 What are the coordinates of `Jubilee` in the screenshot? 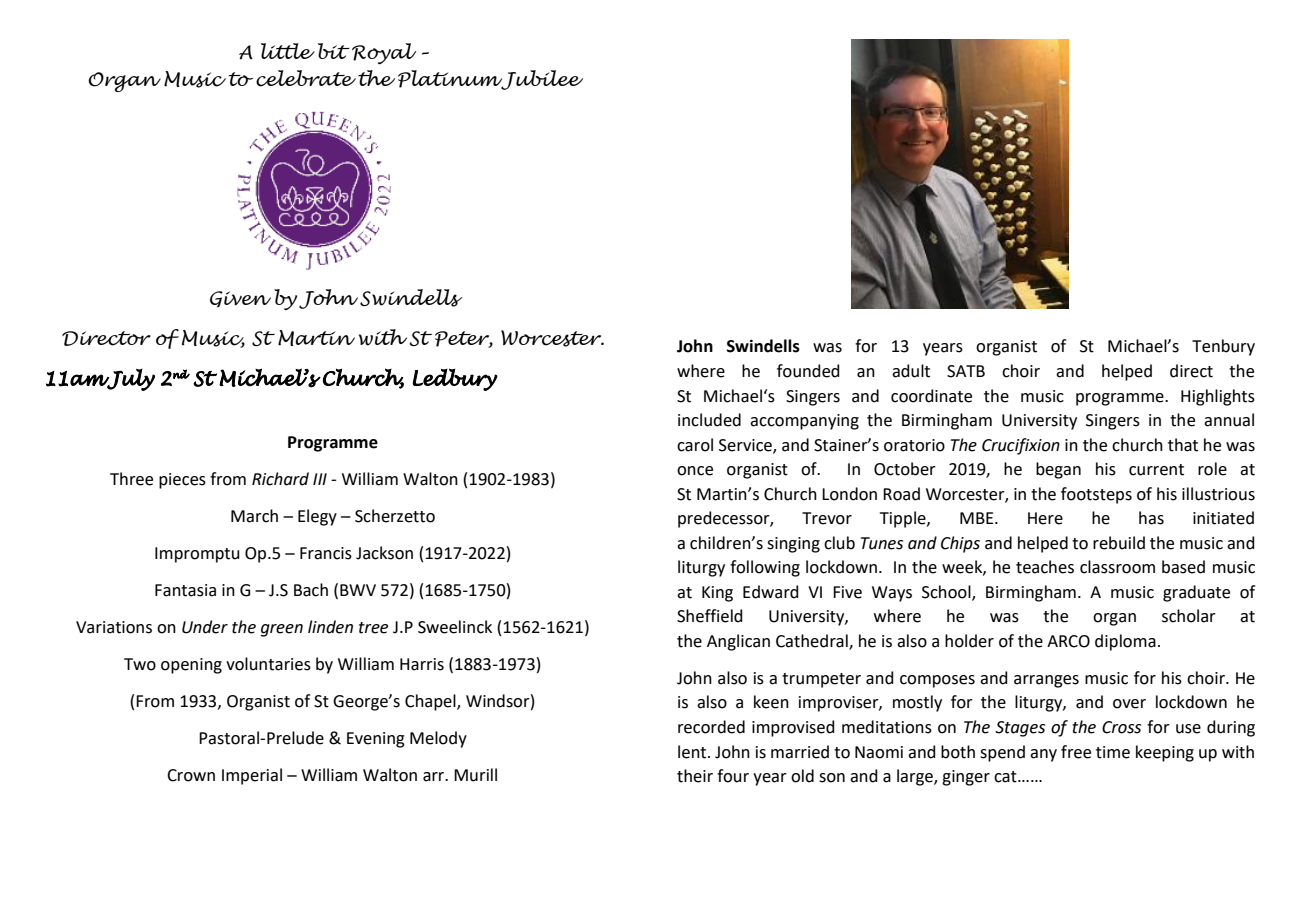 It's located at (541, 80).
